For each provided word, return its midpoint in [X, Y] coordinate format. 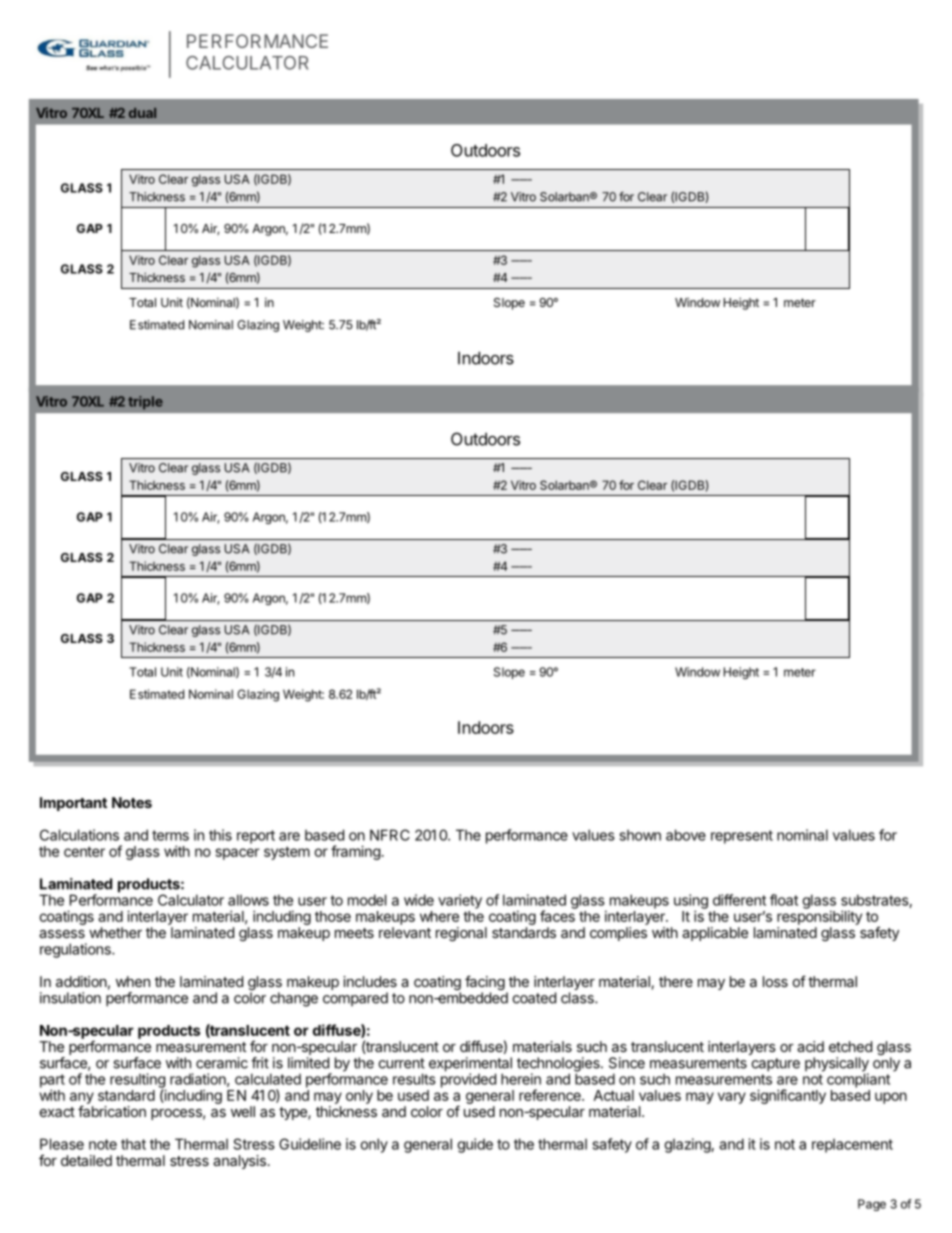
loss [775, 981]
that [133, 1144]
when [133, 981]
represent [742, 837]
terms [170, 835]
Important [73, 804]
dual [142, 113]
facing [485, 984]
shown [640, 835]
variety [460, 901]
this [220, 835]
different [739, 900]
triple [145, 403]
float [784, 900]
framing [355, 852]
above [686, 835]
